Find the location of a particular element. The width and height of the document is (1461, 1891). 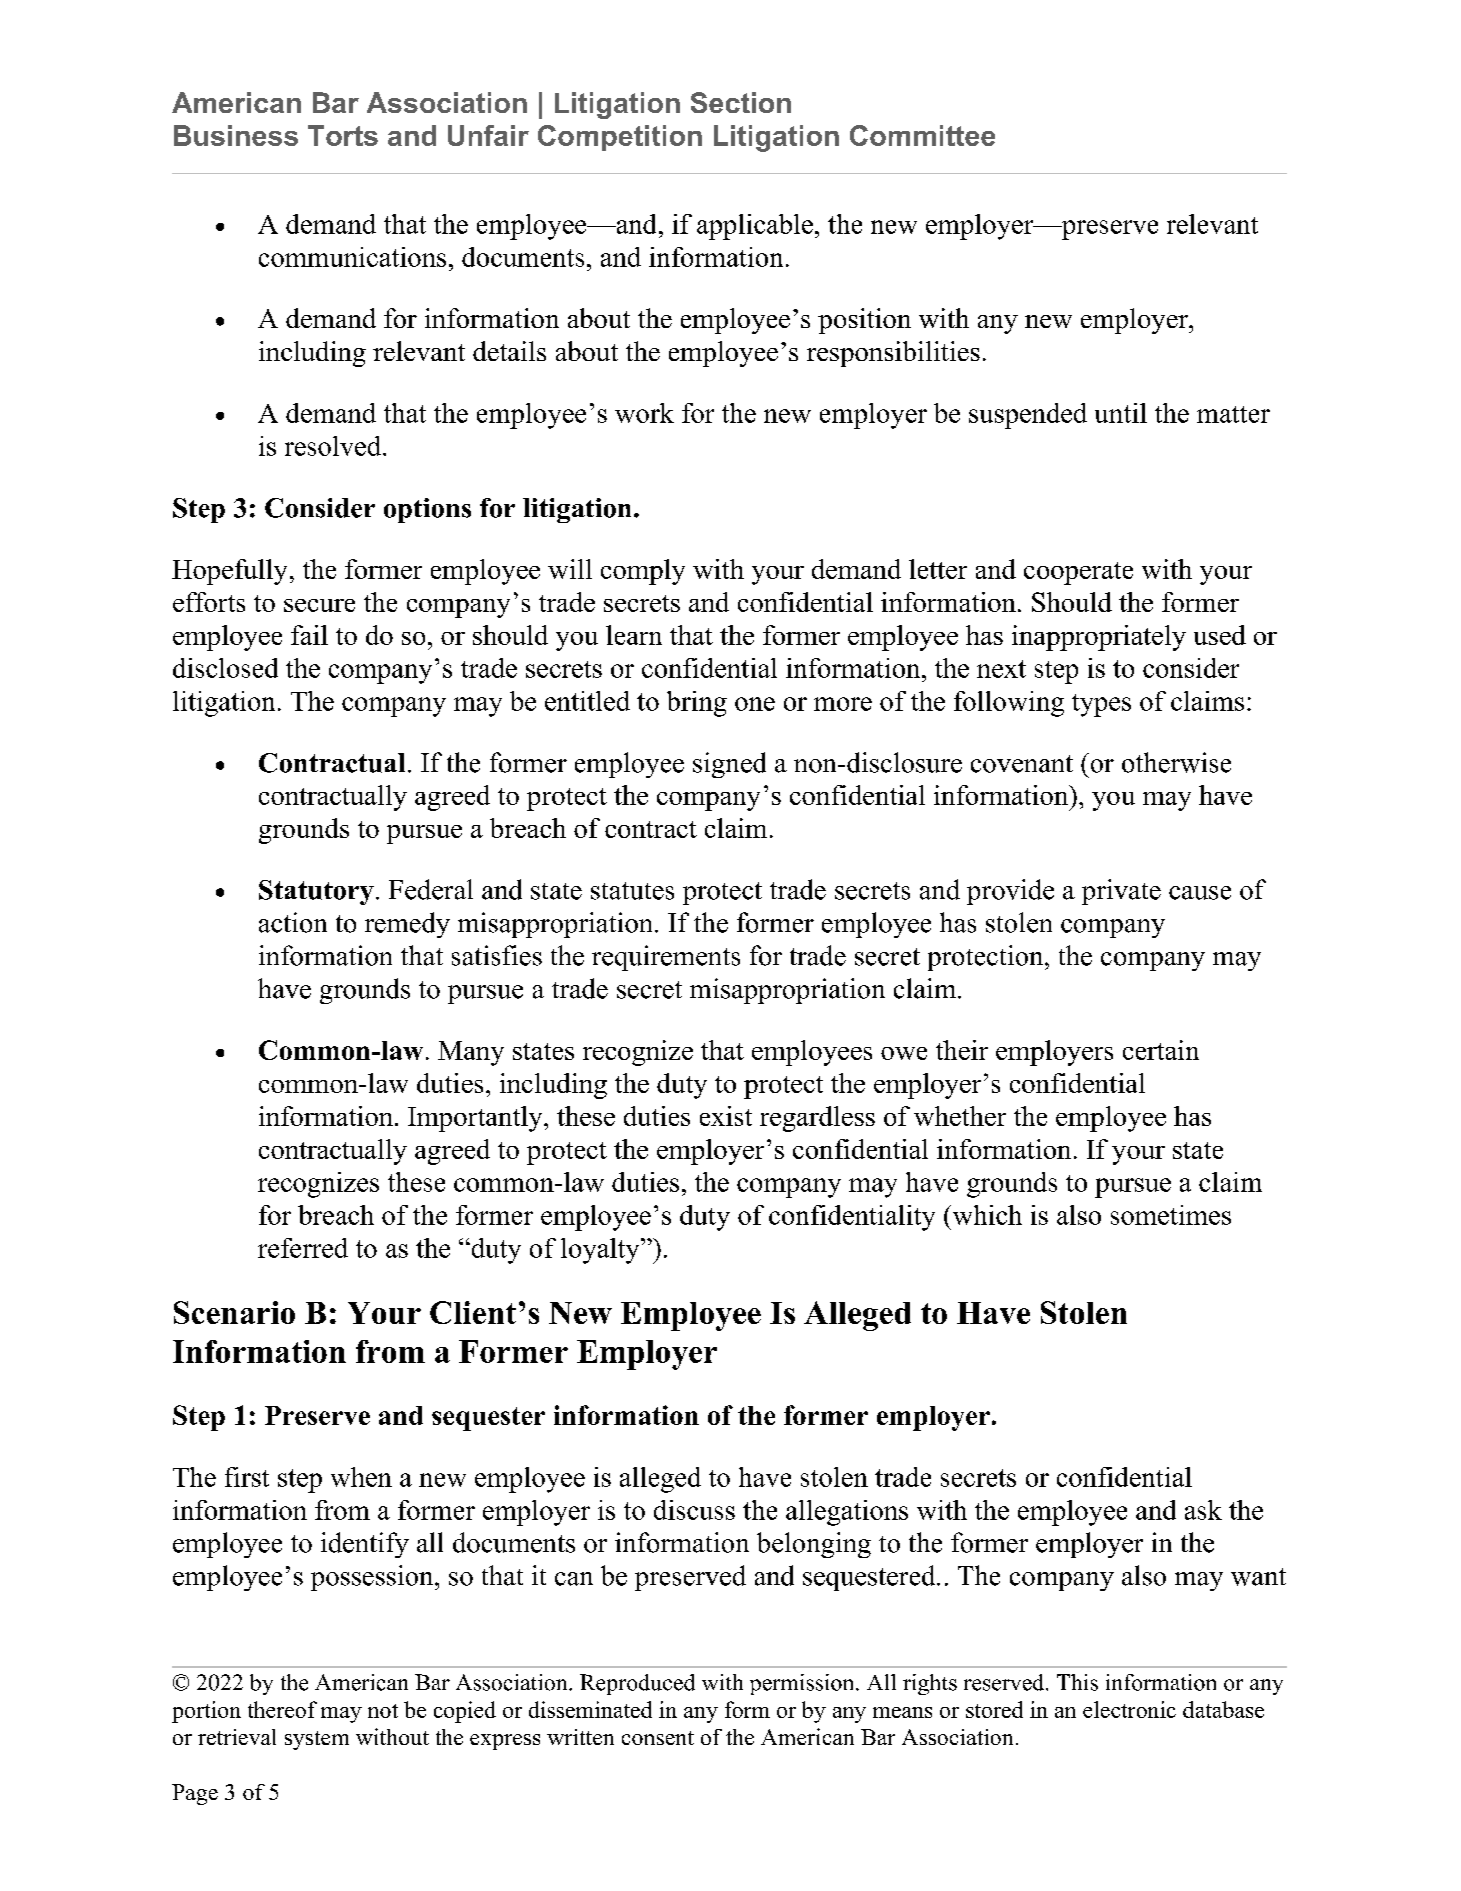

Committee is located at coordinates (922, 135).
